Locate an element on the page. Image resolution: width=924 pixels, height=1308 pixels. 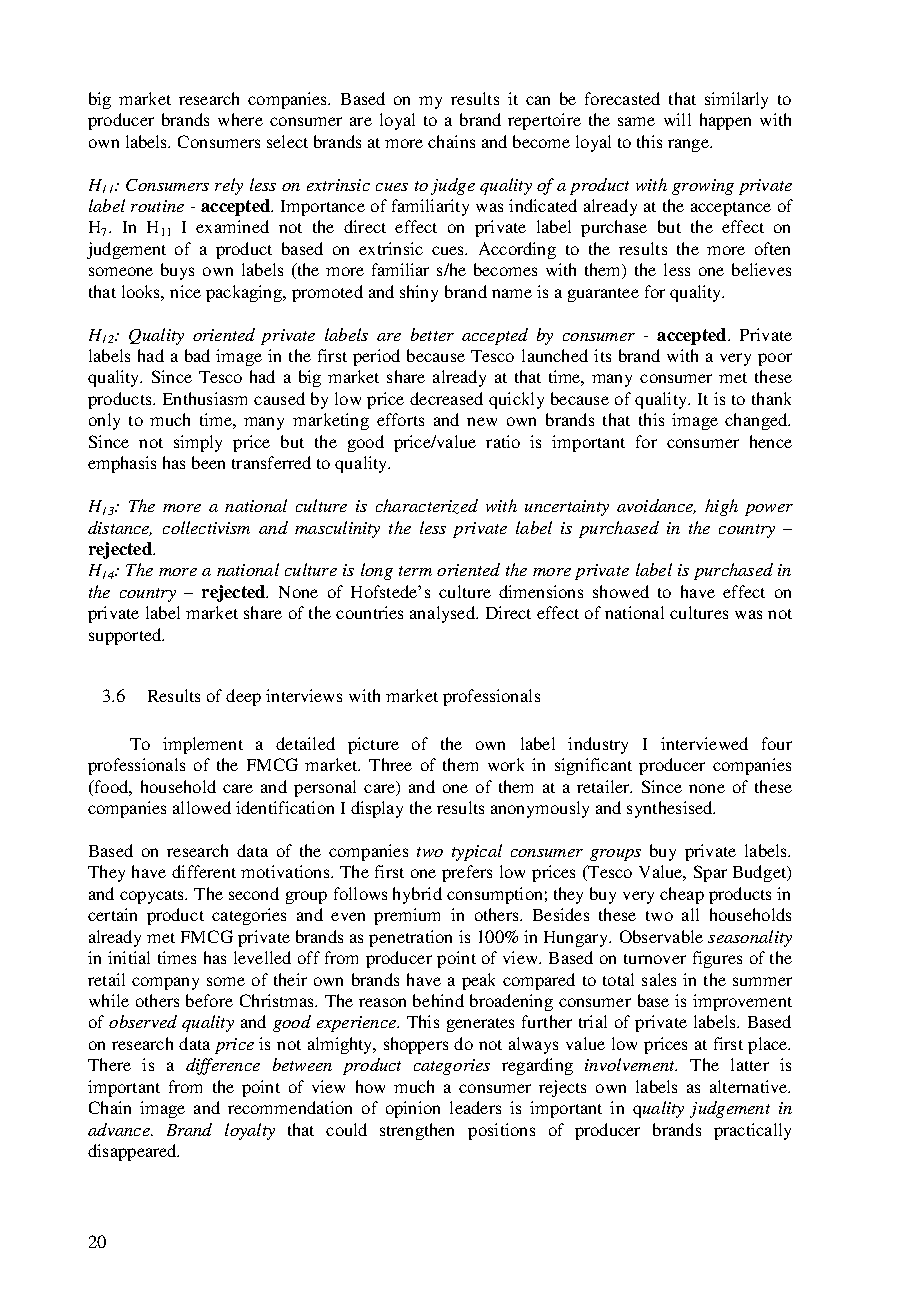
repertoire is located at coordinates (544, 121).
